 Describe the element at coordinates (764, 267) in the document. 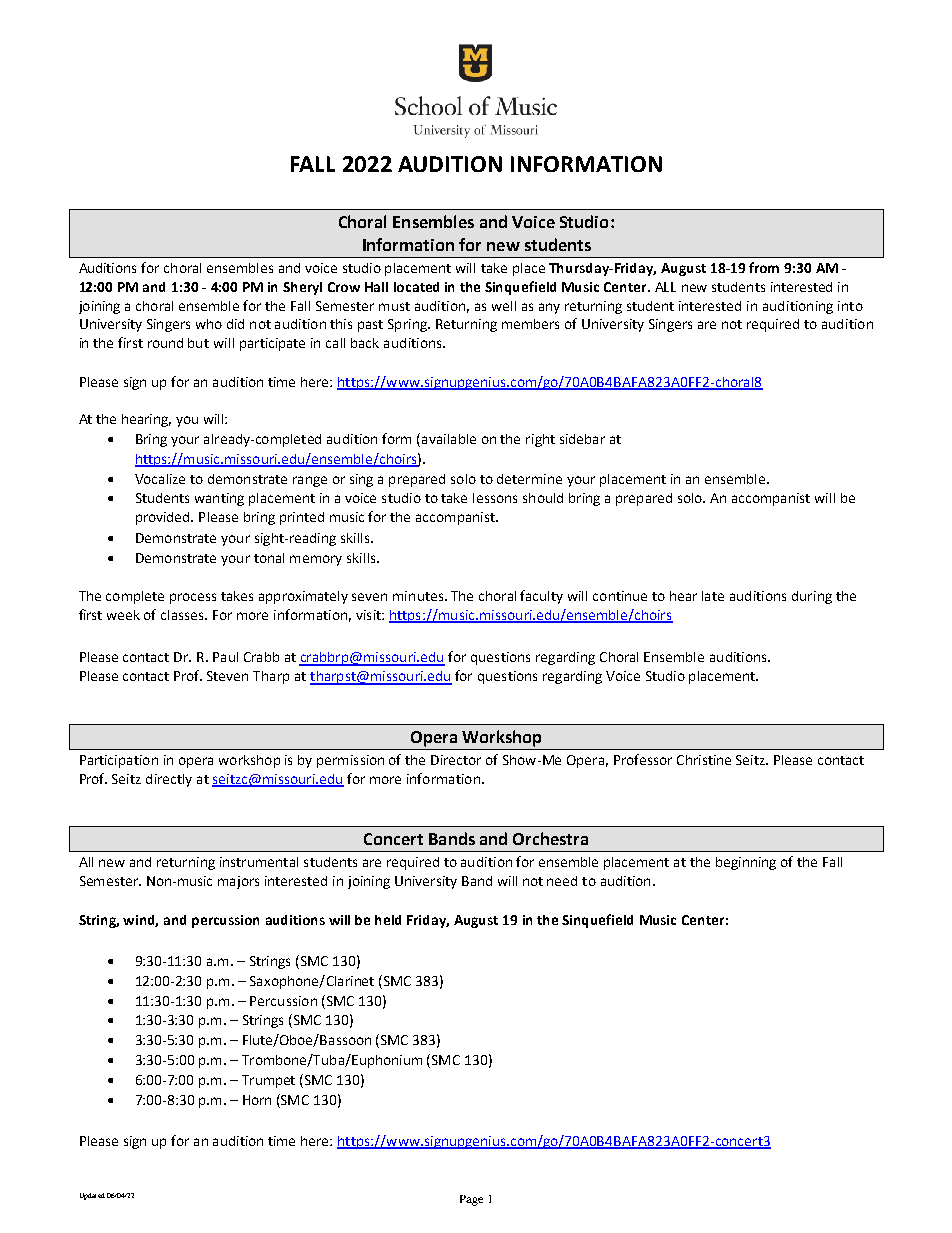

I see `from` at that location.
